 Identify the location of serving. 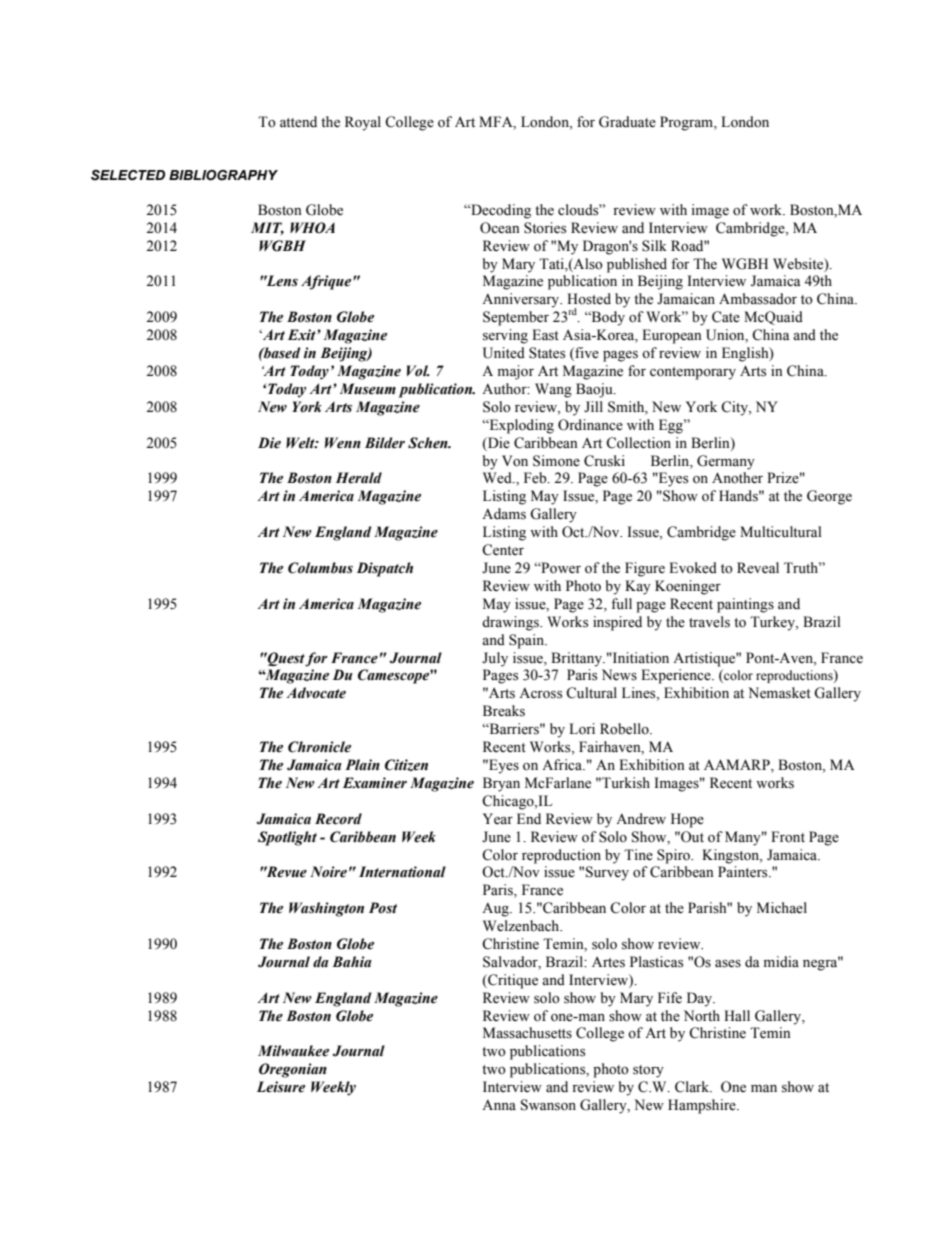
(505, 336).
